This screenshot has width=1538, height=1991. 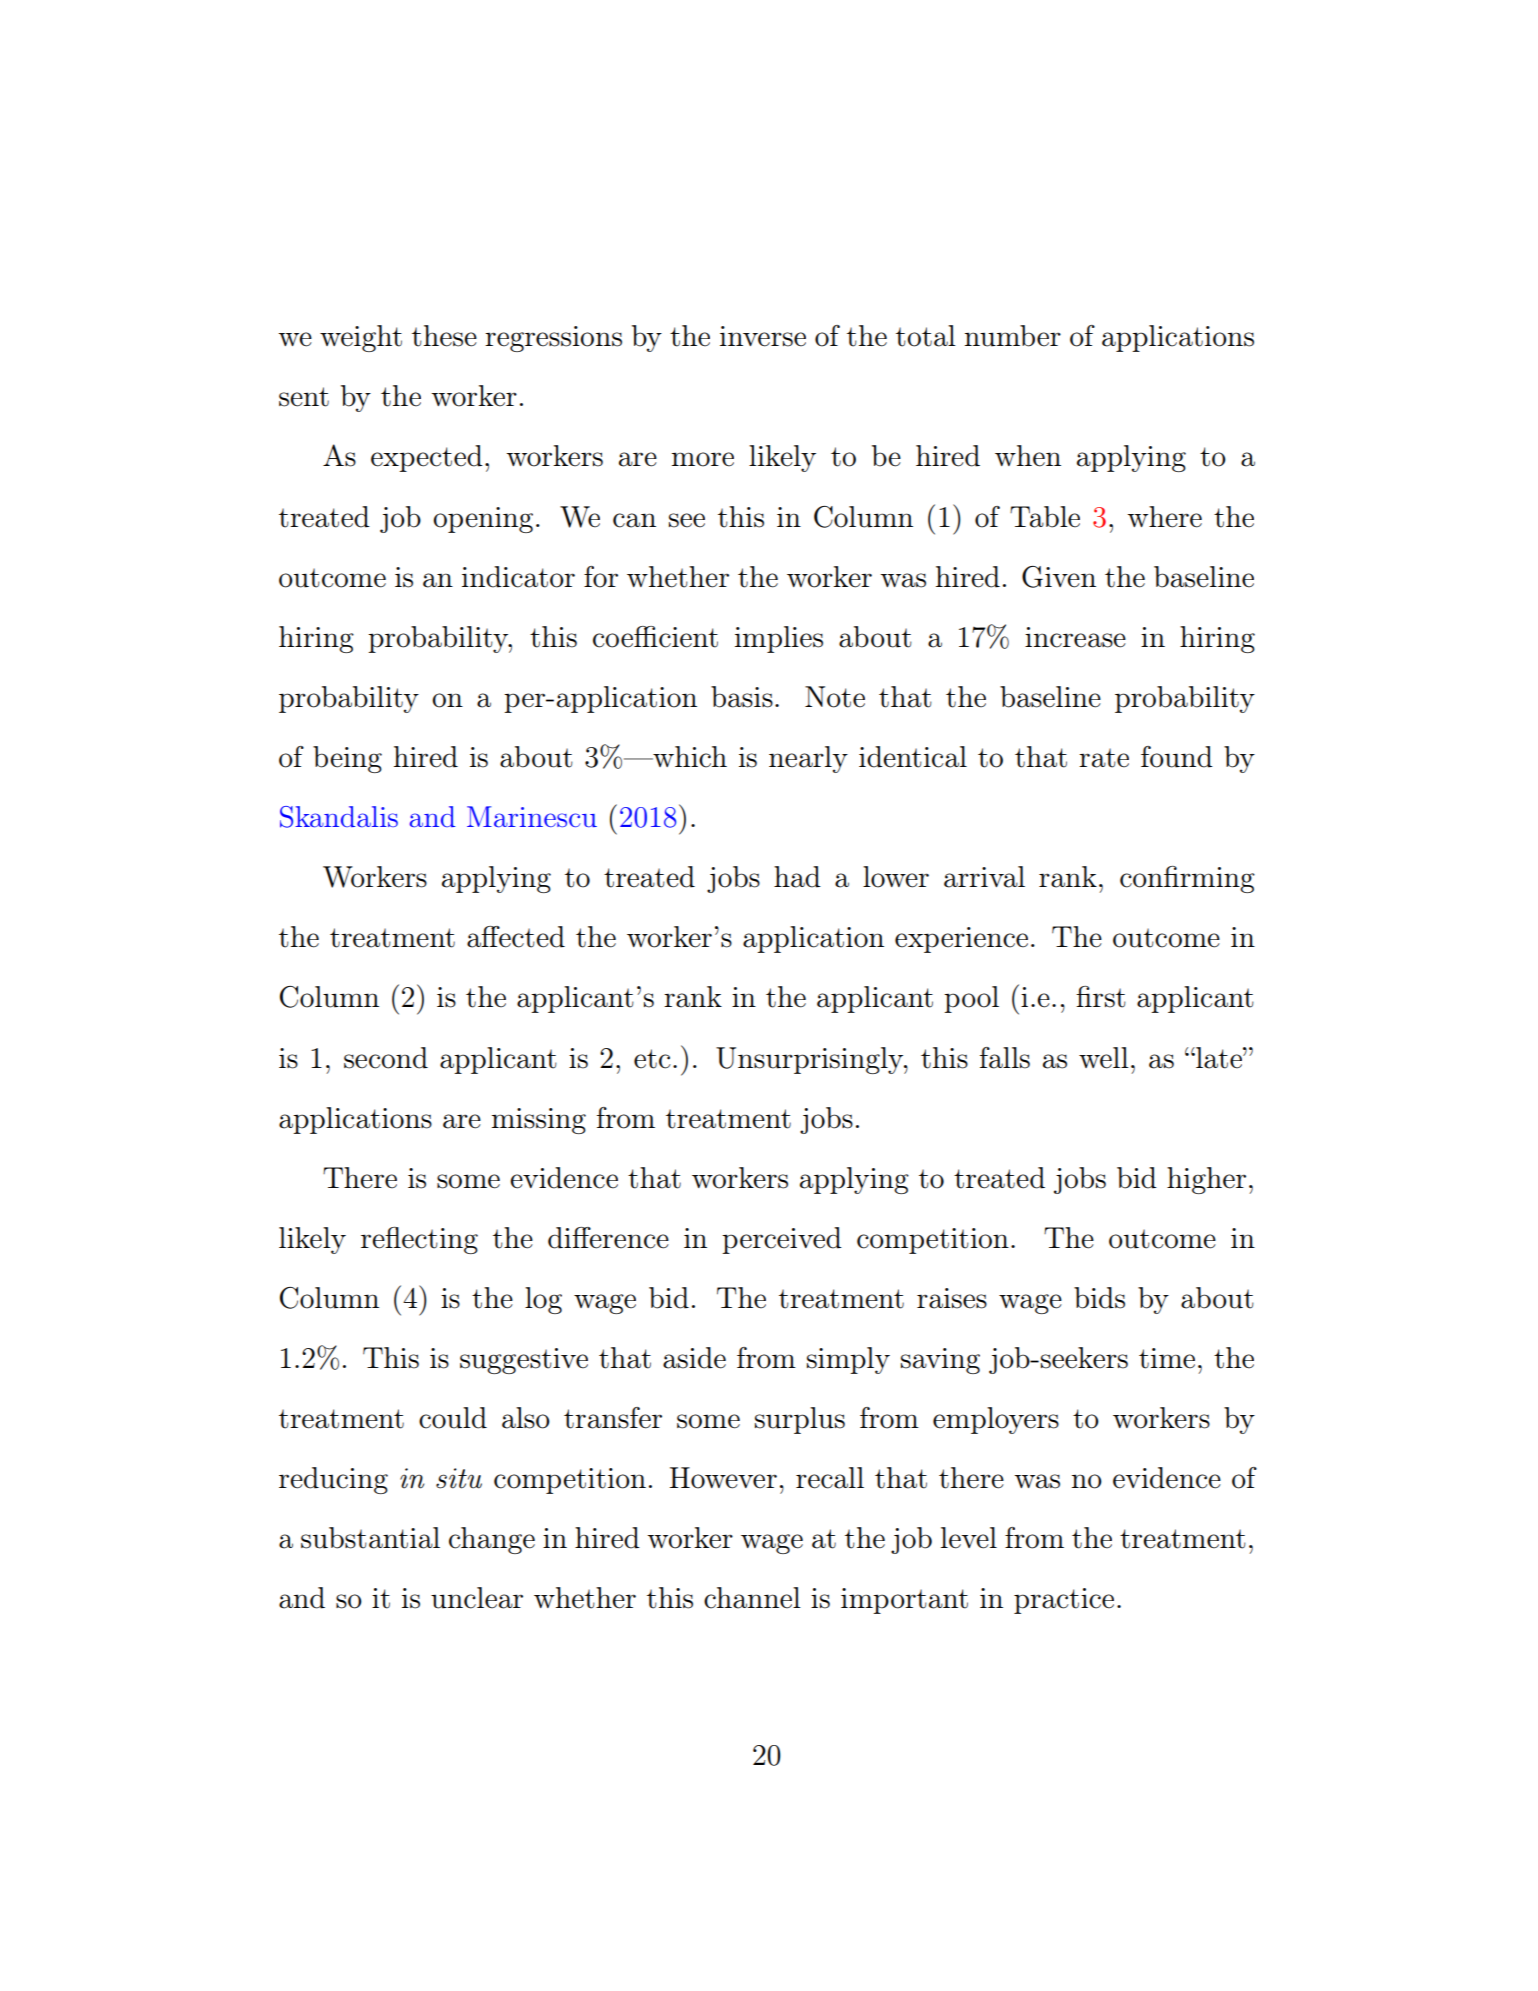 I want to click on reflecting, so click(x=419, y=1240).
